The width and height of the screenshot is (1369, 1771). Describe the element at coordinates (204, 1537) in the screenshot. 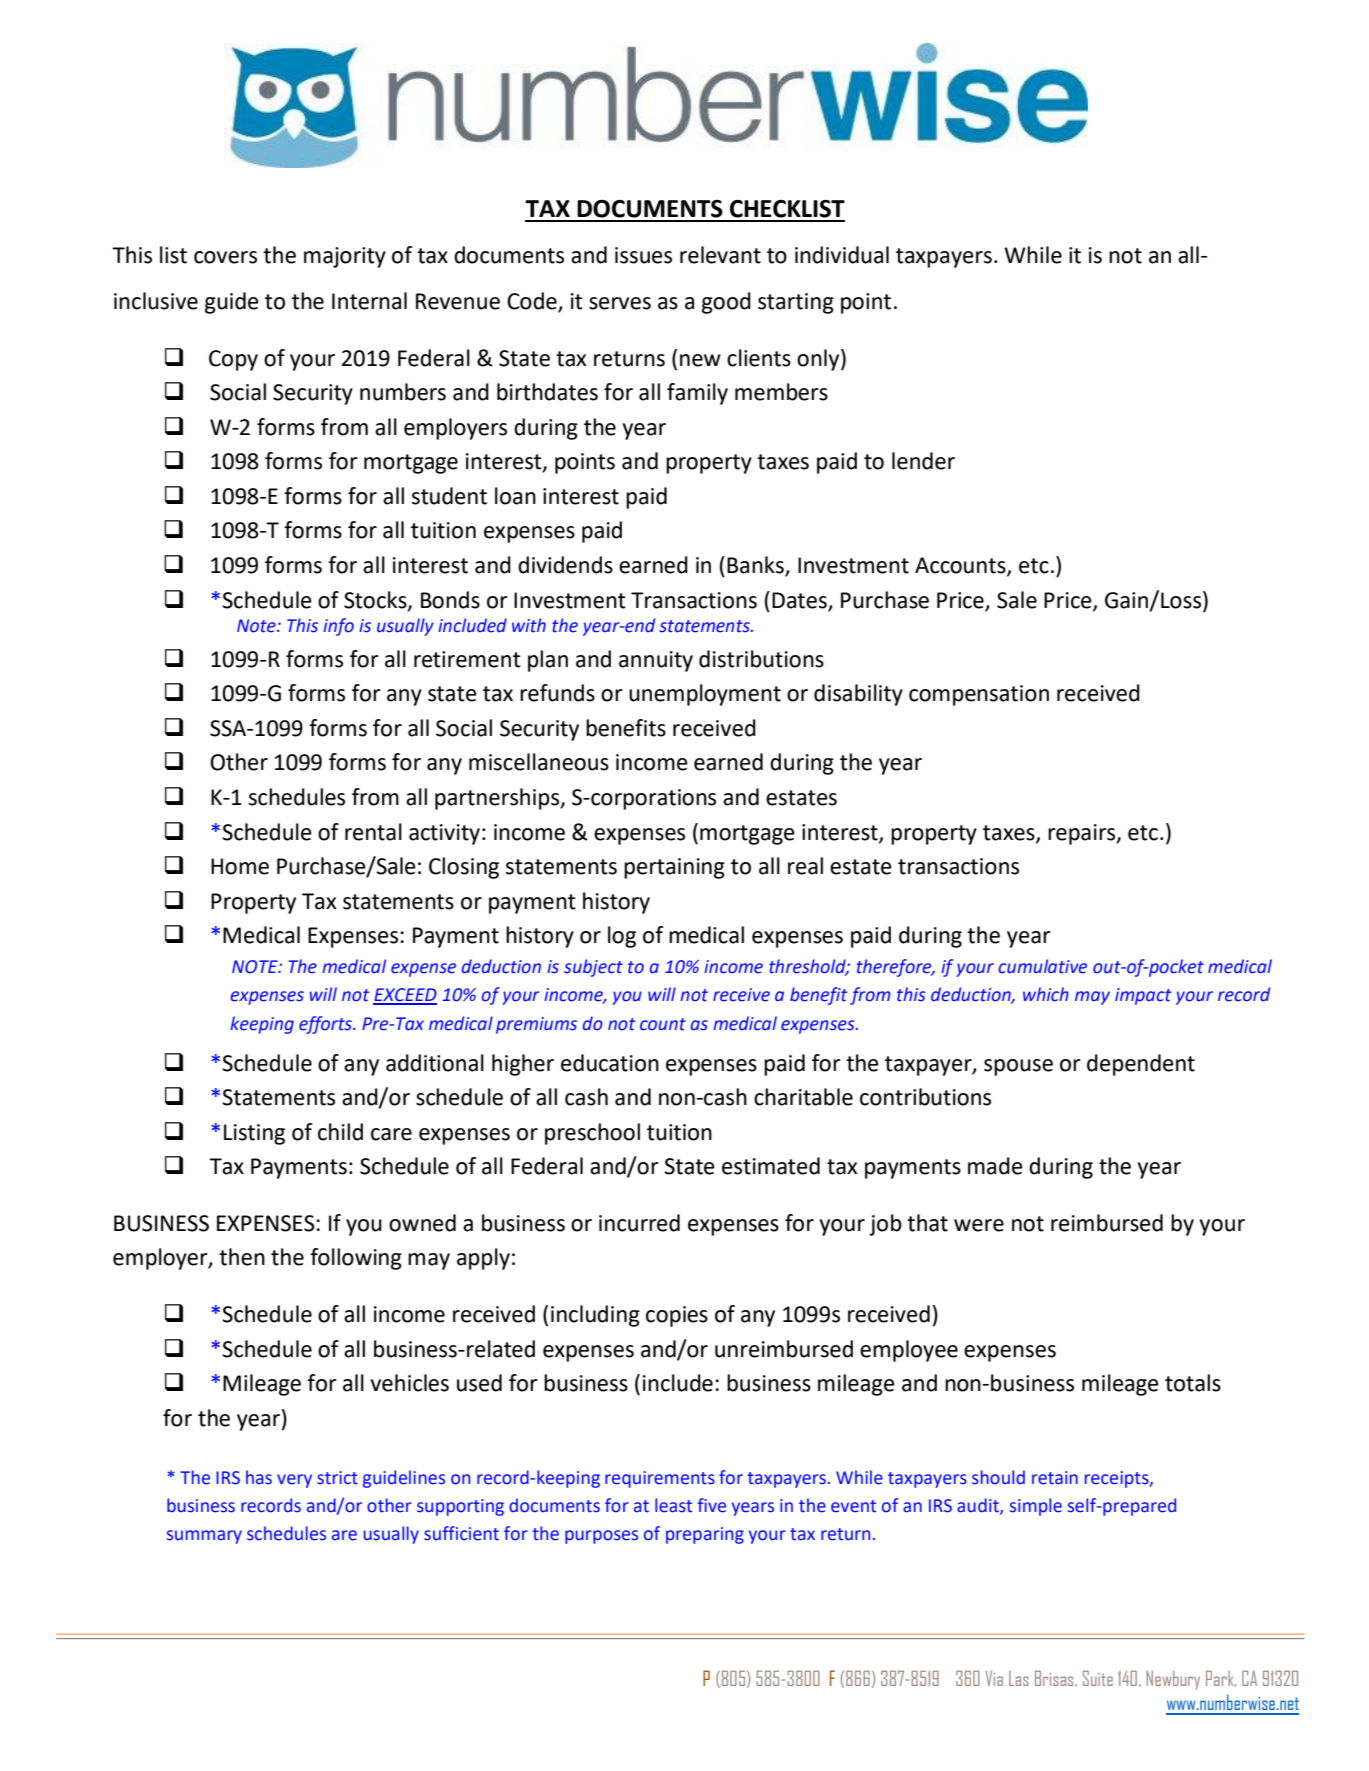

I see `summary` at that location.
